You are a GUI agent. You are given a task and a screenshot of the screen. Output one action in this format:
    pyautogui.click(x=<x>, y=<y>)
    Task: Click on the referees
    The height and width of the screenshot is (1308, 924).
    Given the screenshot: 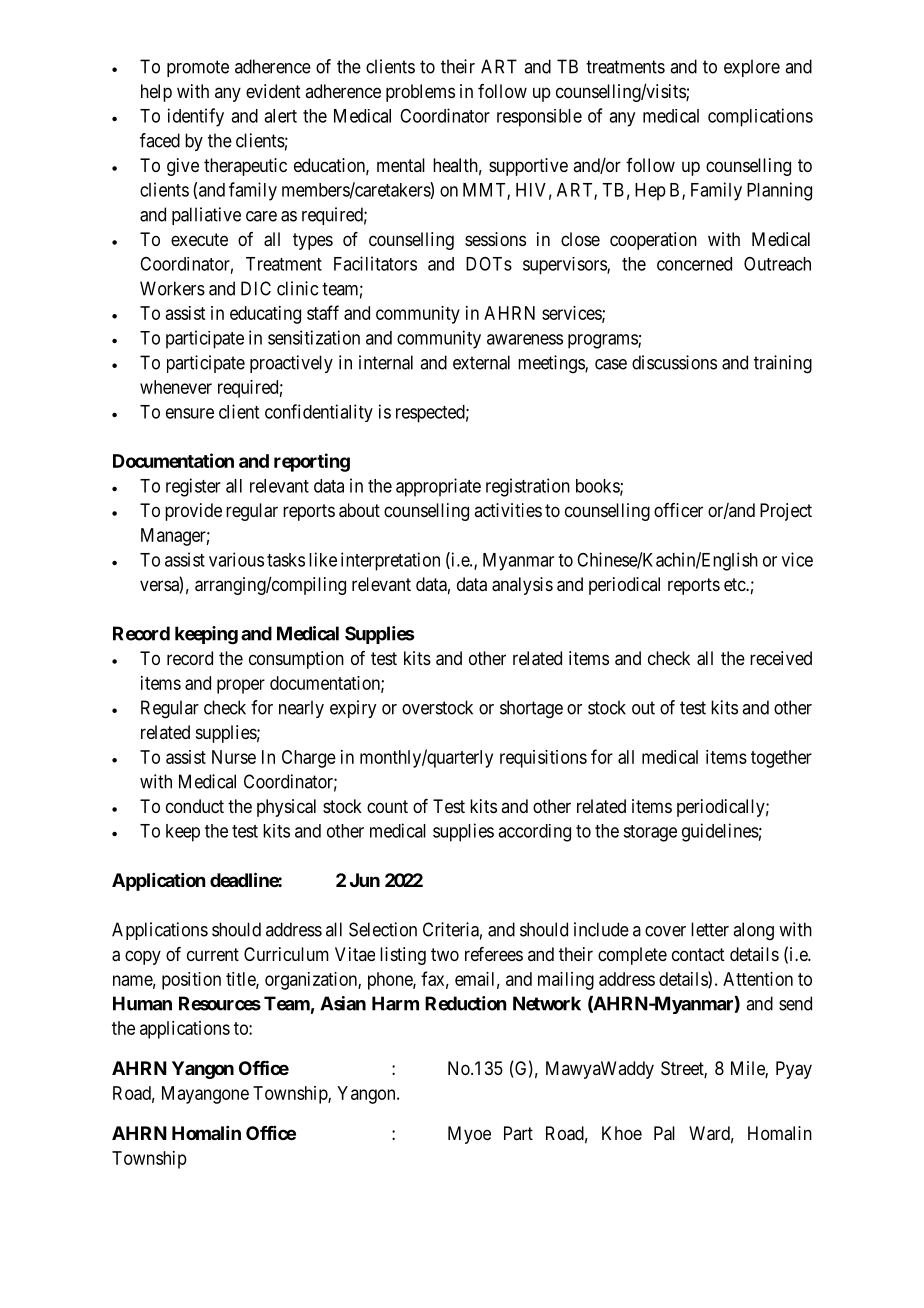 What is the action you would take?
    pyautogui.click(x=494, y=954)
